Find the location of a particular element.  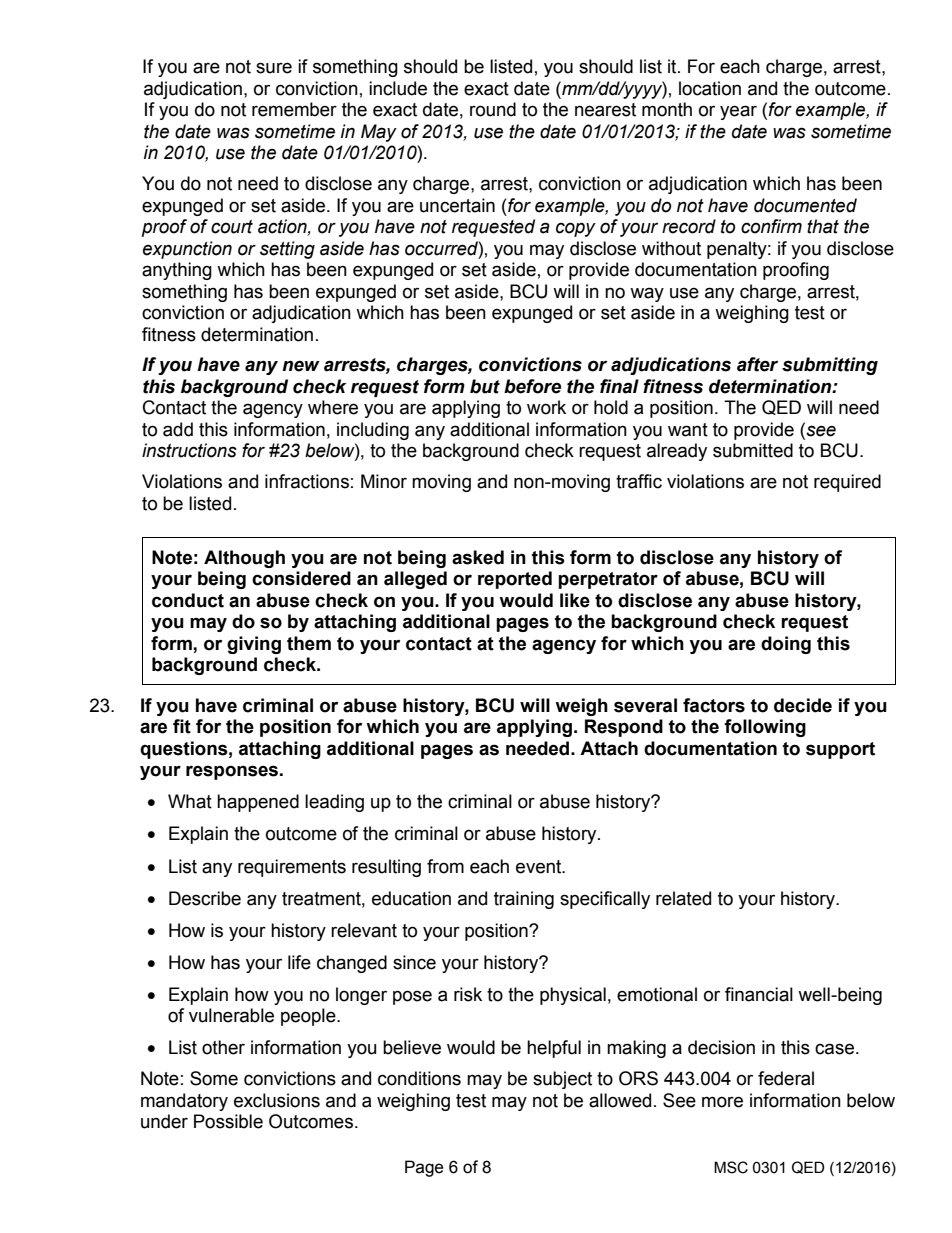

year is located at coordinates (738, 112).
